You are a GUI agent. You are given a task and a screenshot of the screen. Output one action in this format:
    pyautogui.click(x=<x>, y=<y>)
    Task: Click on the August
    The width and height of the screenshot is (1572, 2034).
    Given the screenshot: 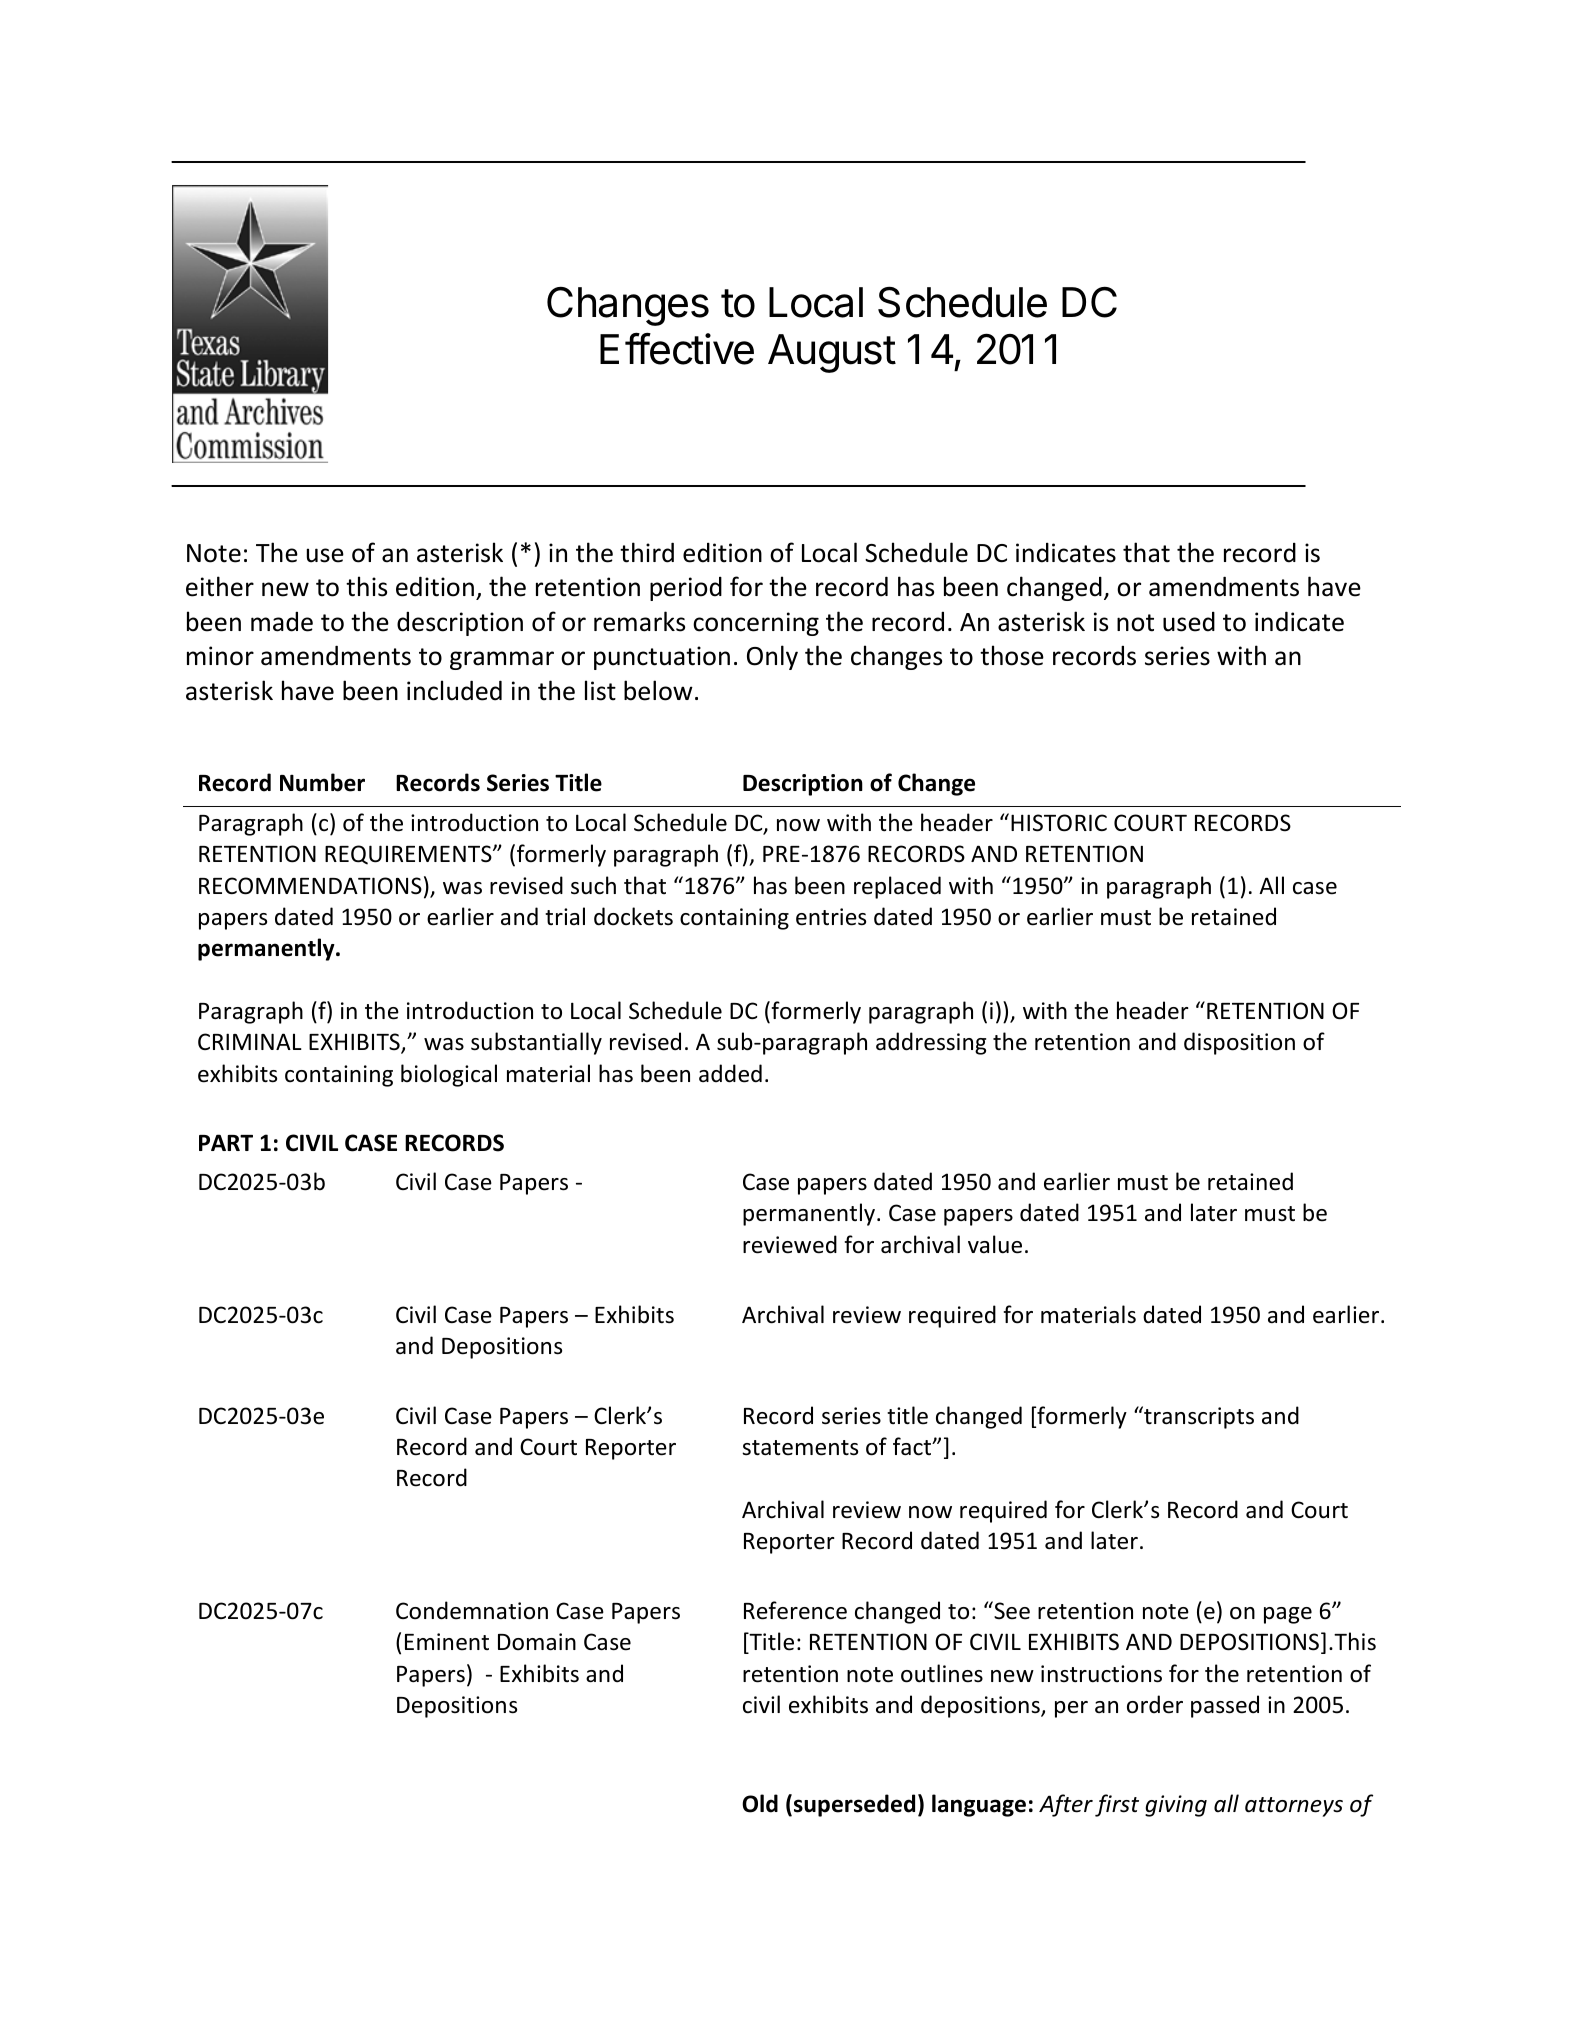 What is the action you would take?
    pyautogui.click(x=832, y=353)
